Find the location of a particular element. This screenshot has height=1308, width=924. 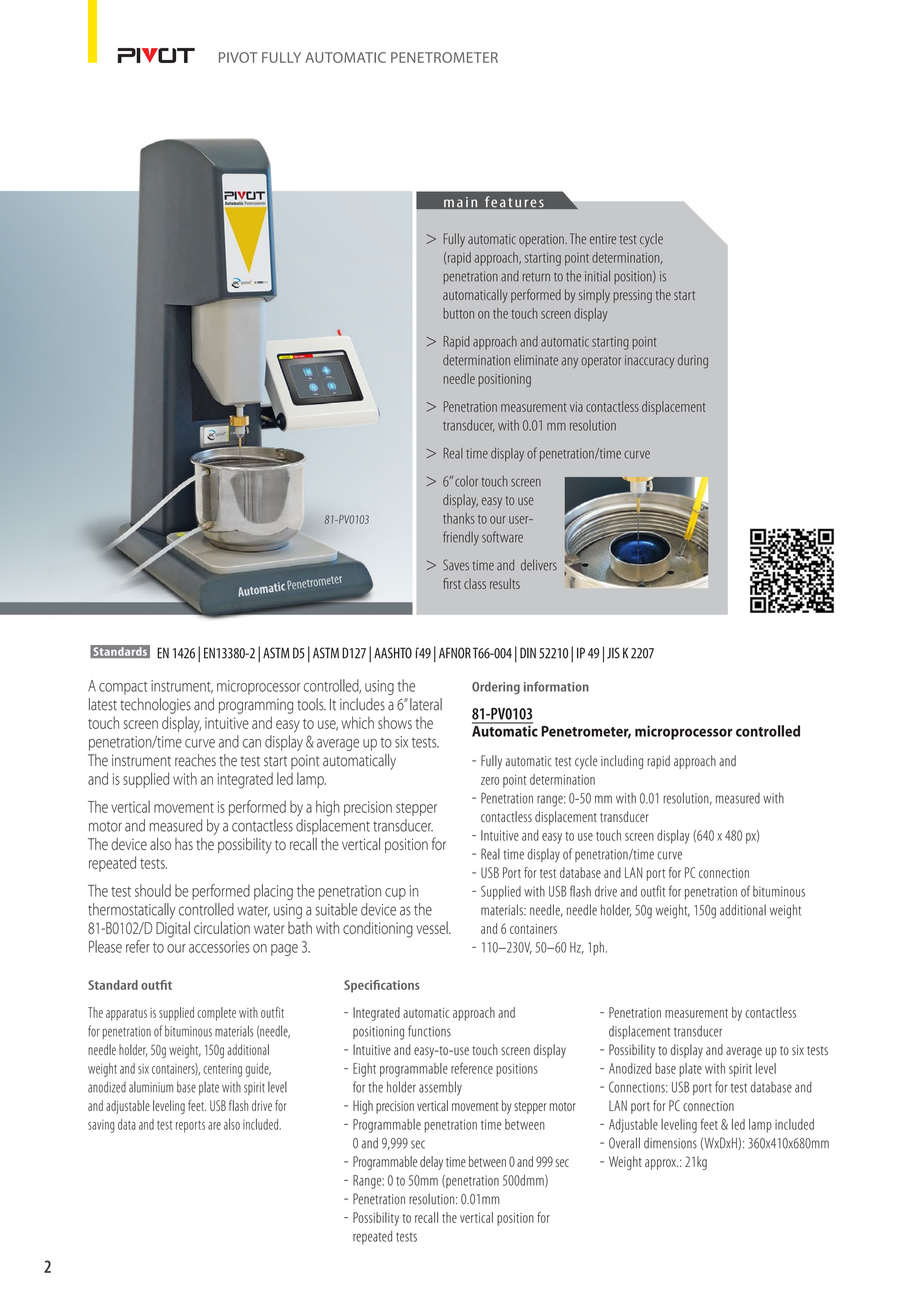

compact is located at coordinates (123, 688).
